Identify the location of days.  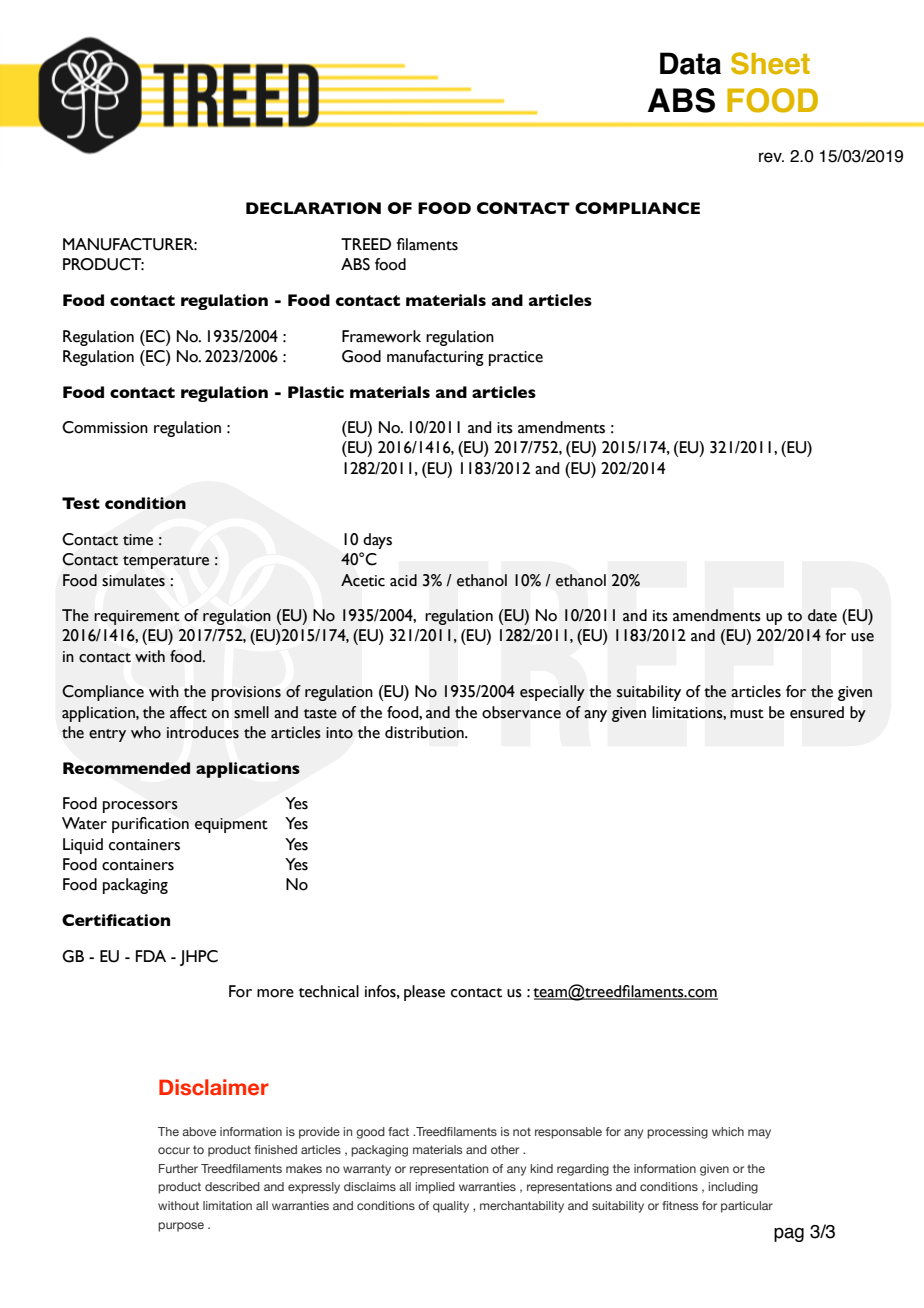
(377, 541).
